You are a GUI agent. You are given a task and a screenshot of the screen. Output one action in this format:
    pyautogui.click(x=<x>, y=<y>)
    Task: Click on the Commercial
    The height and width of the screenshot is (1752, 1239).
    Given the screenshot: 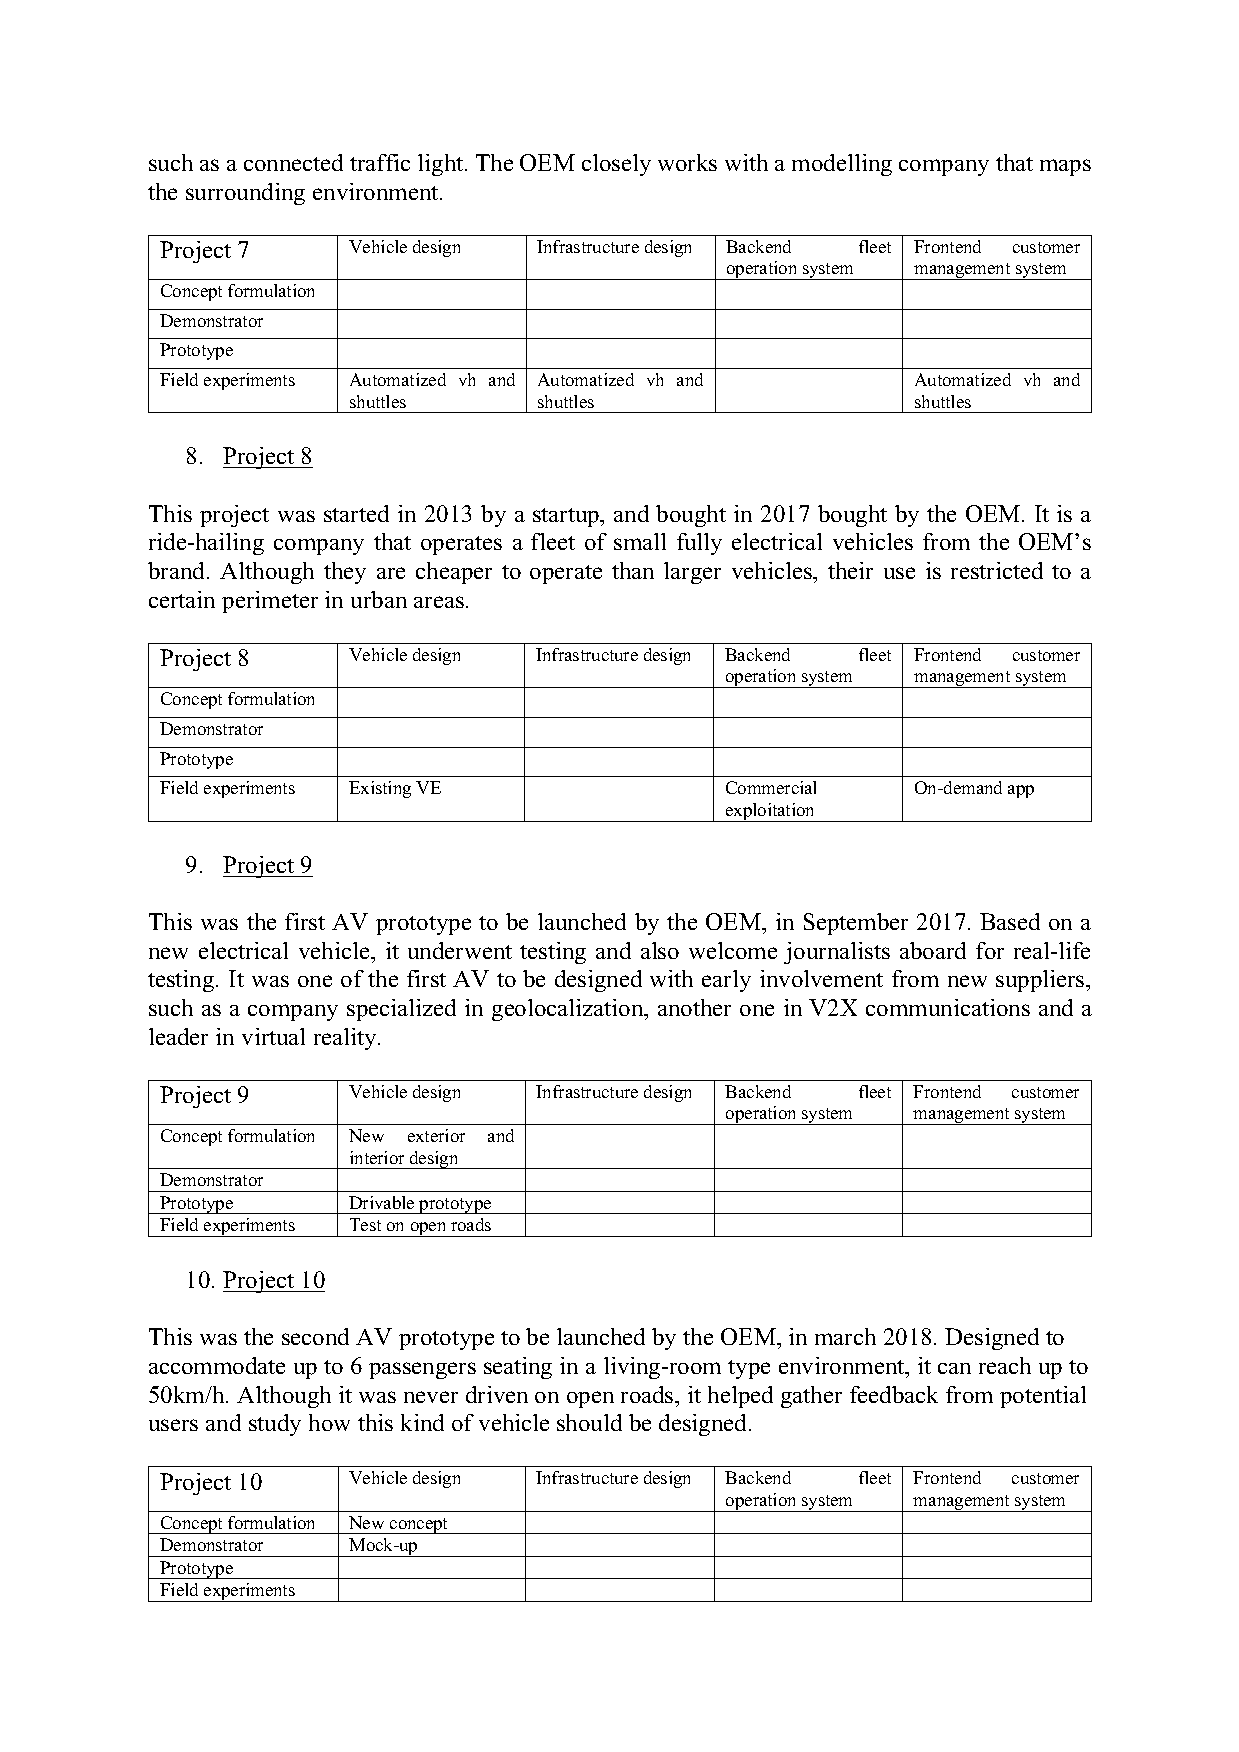 What is the action you would take?
    pyautogui.click(x=771, y=787)
